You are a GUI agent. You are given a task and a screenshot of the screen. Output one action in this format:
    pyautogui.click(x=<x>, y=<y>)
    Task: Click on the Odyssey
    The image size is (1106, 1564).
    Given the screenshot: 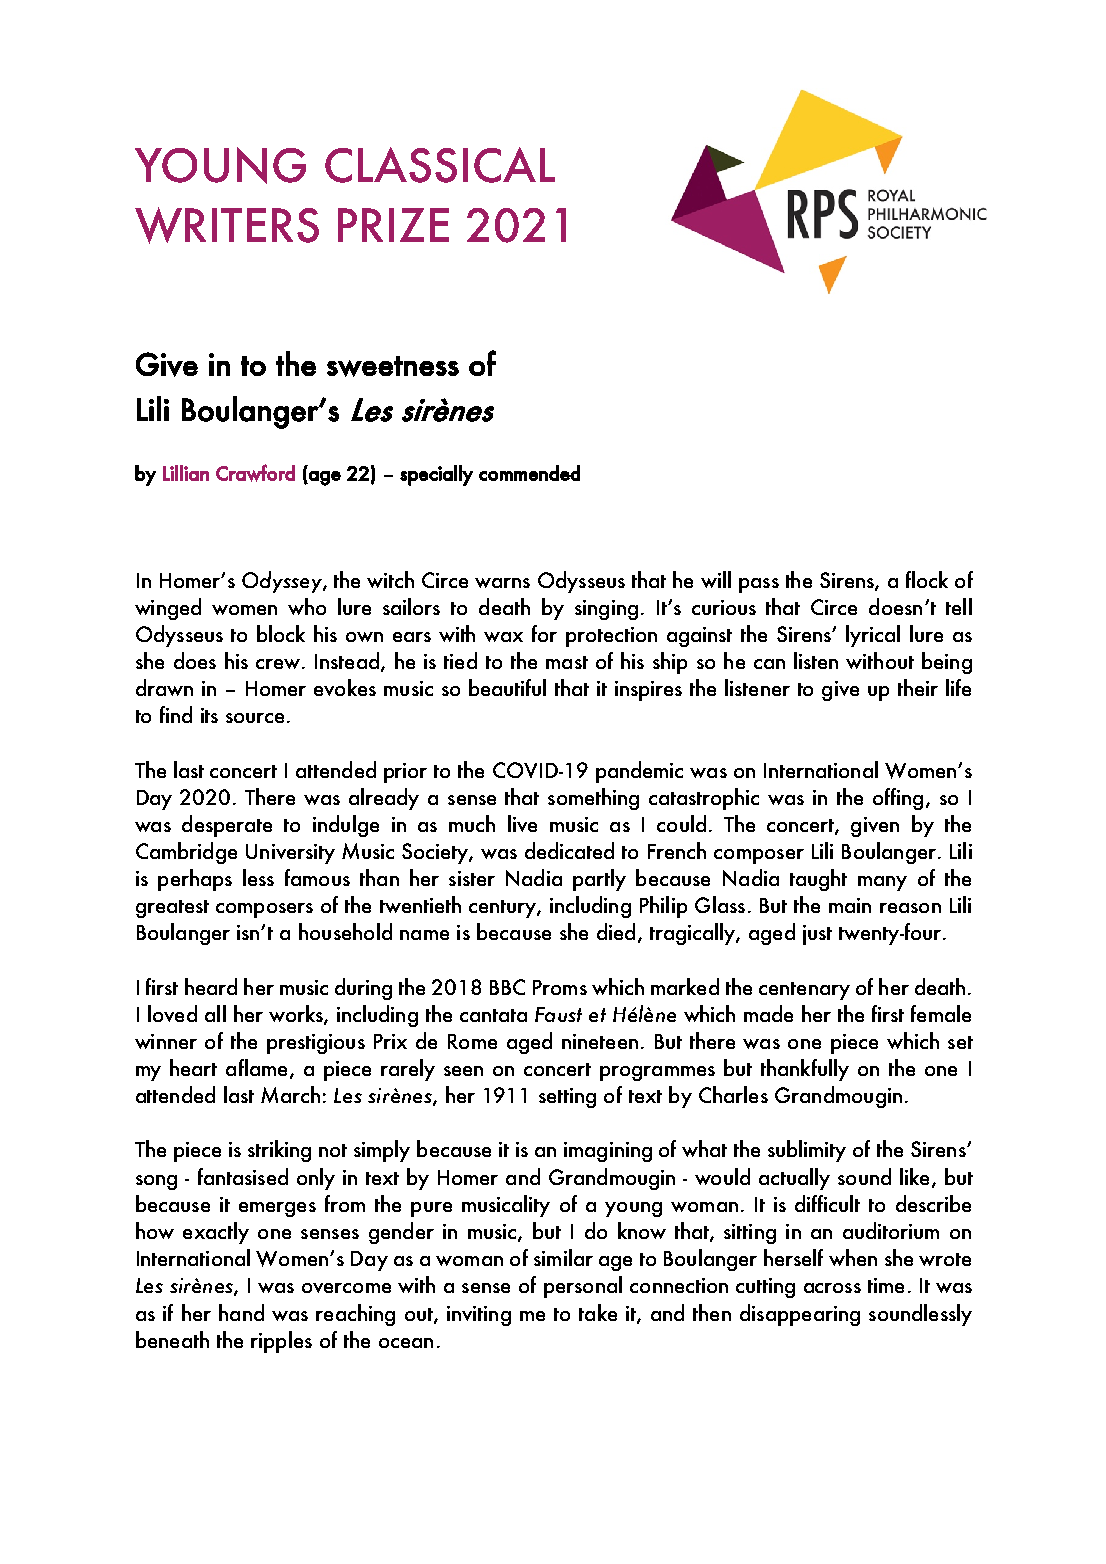 What is the action you would take?
    pyautogui.click(x=283, y=582)
